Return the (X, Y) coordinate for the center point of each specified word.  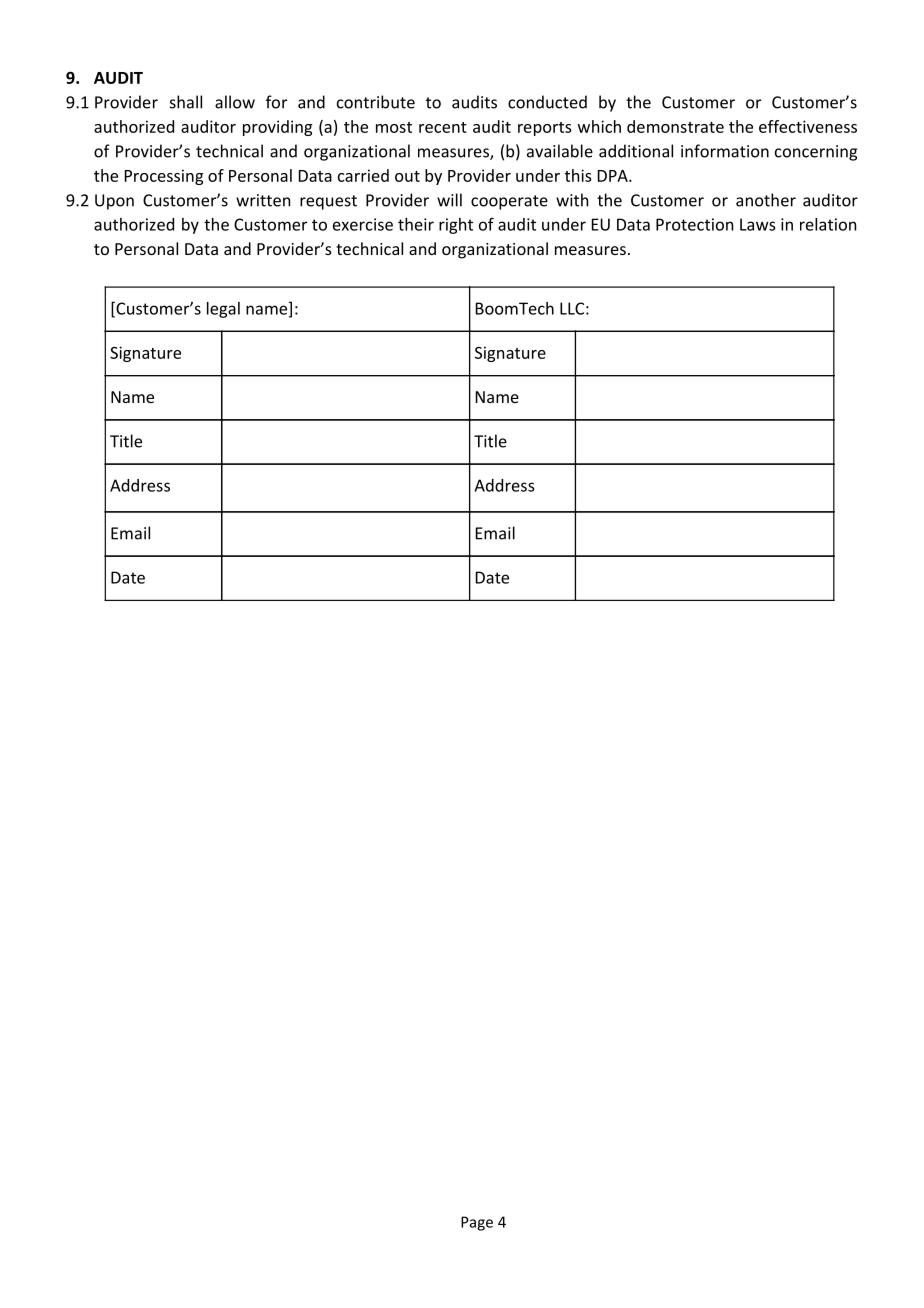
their (416, 224)
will (449, 200)
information (725, 151)
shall (186, 102)
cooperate (509, 202)
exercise (363, 224)
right (456, 226)
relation (828, 224)
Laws (757, 224)
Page (477, 1223)
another (766, 200)
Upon (114, 202)
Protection (694, 224)
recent (443, 127)
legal (223, 310)
